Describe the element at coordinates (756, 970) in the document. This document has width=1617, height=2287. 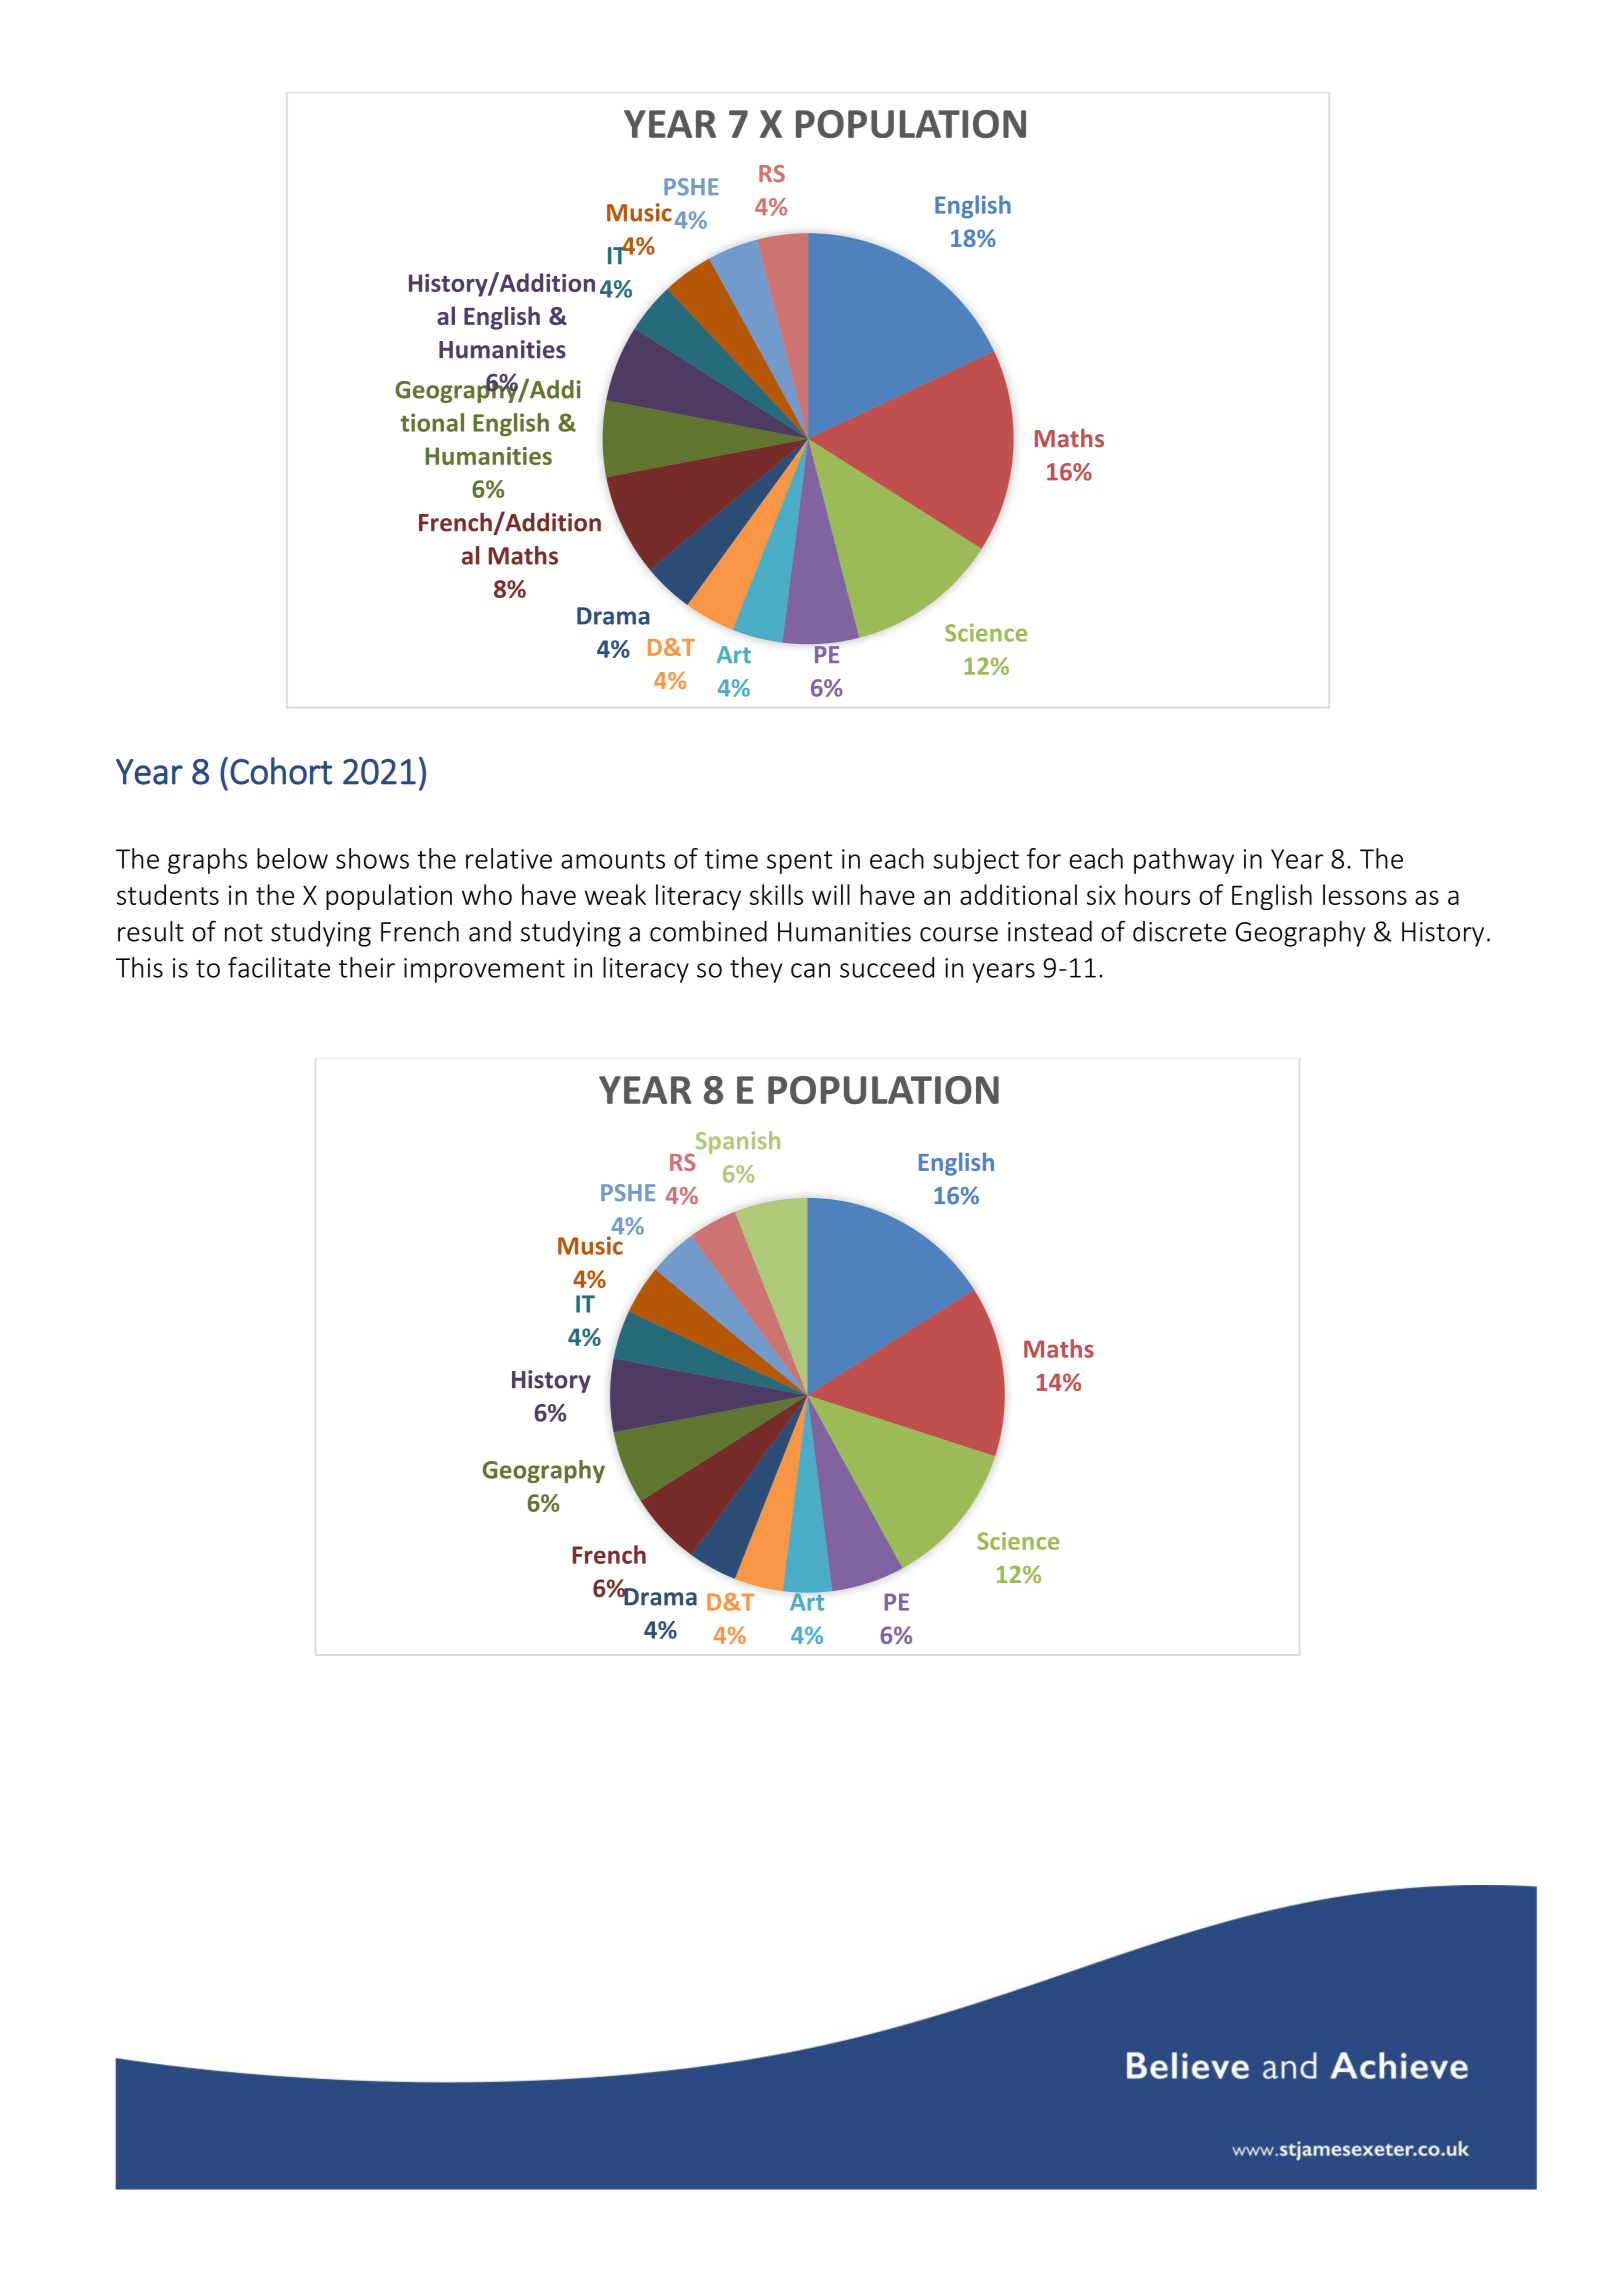
I see `they` at that location.
